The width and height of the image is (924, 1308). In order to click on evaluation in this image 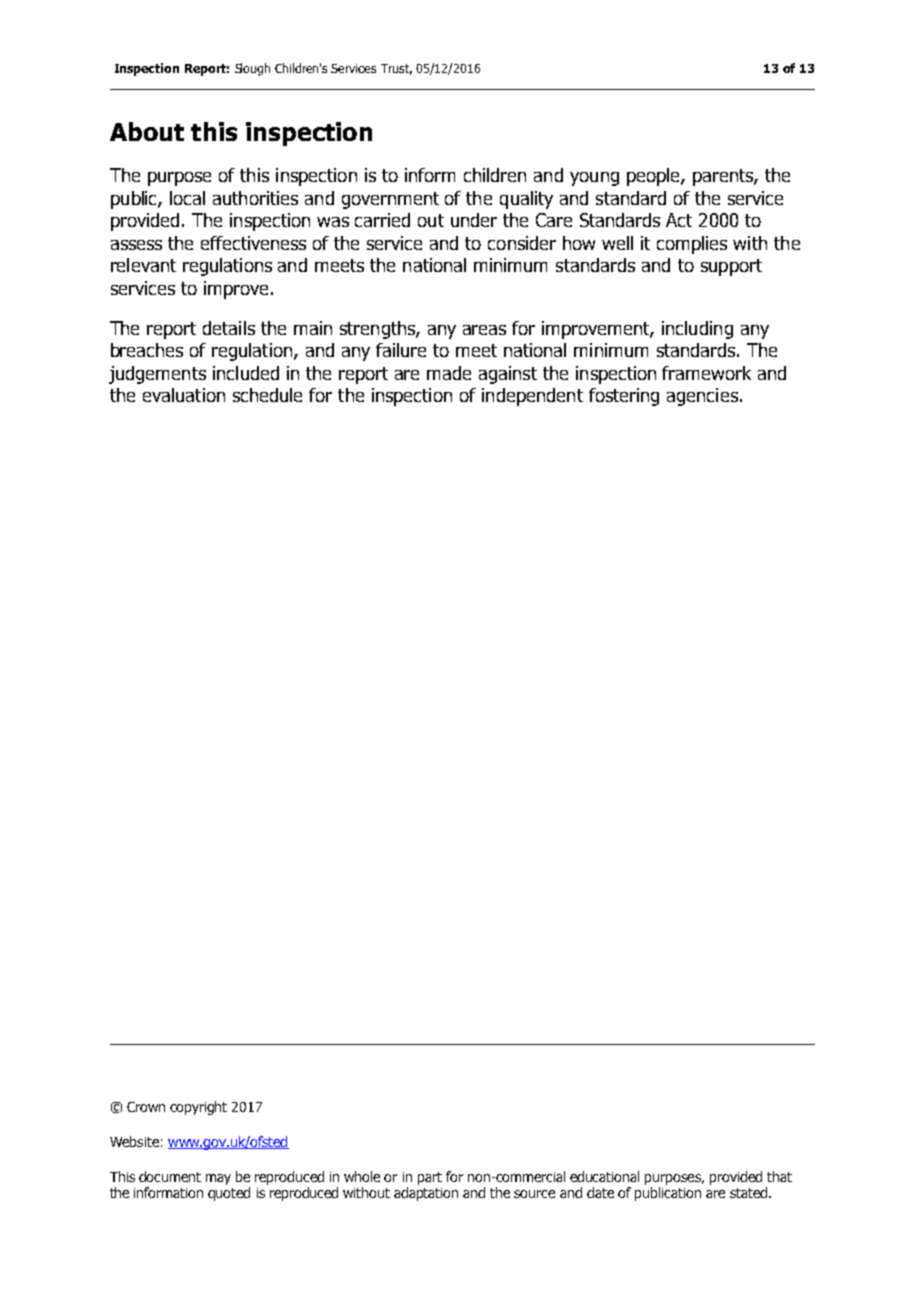, I will do `click(184, 395)`.
